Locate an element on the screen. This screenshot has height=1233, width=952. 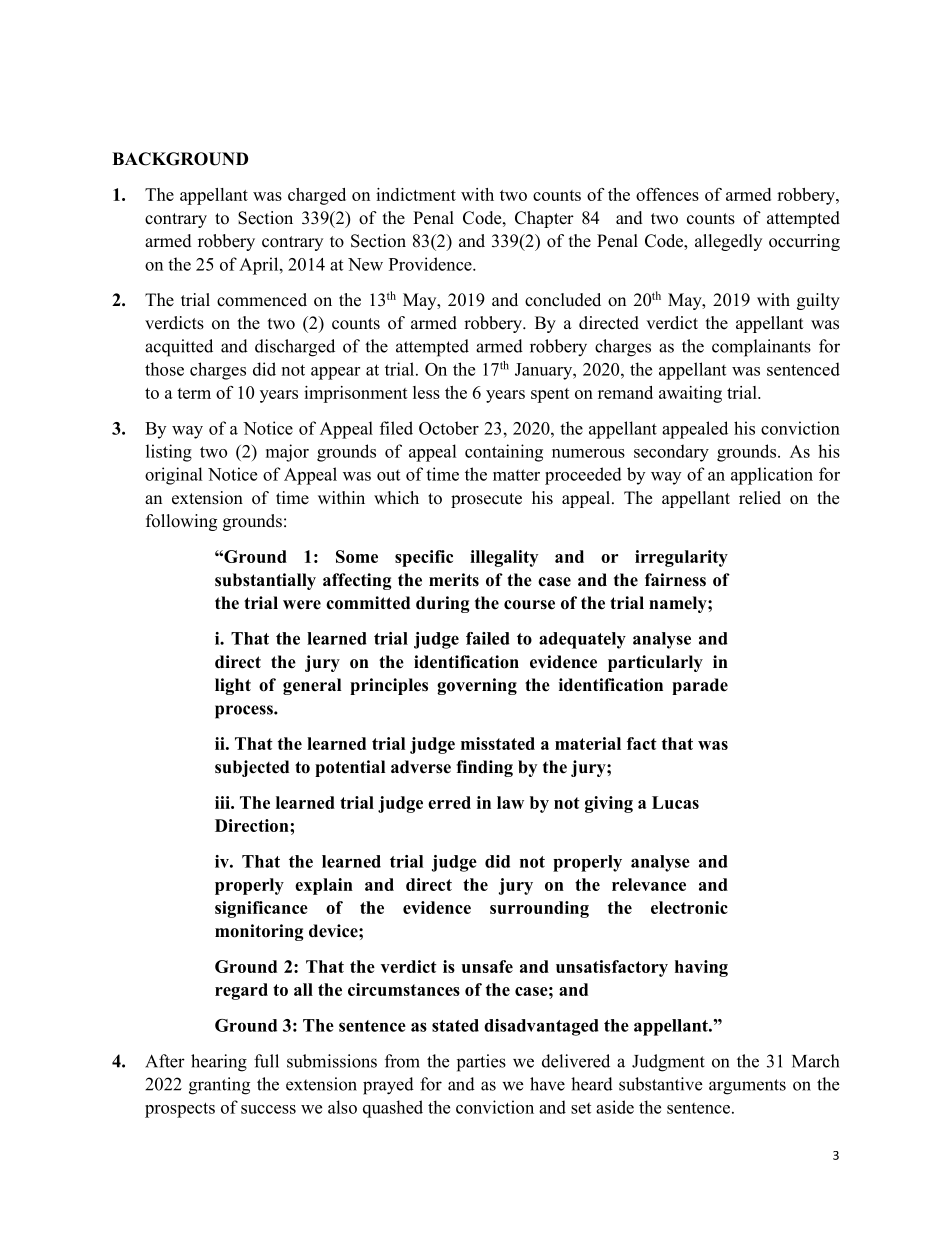
electronic is located at coordinates (689, 907).
